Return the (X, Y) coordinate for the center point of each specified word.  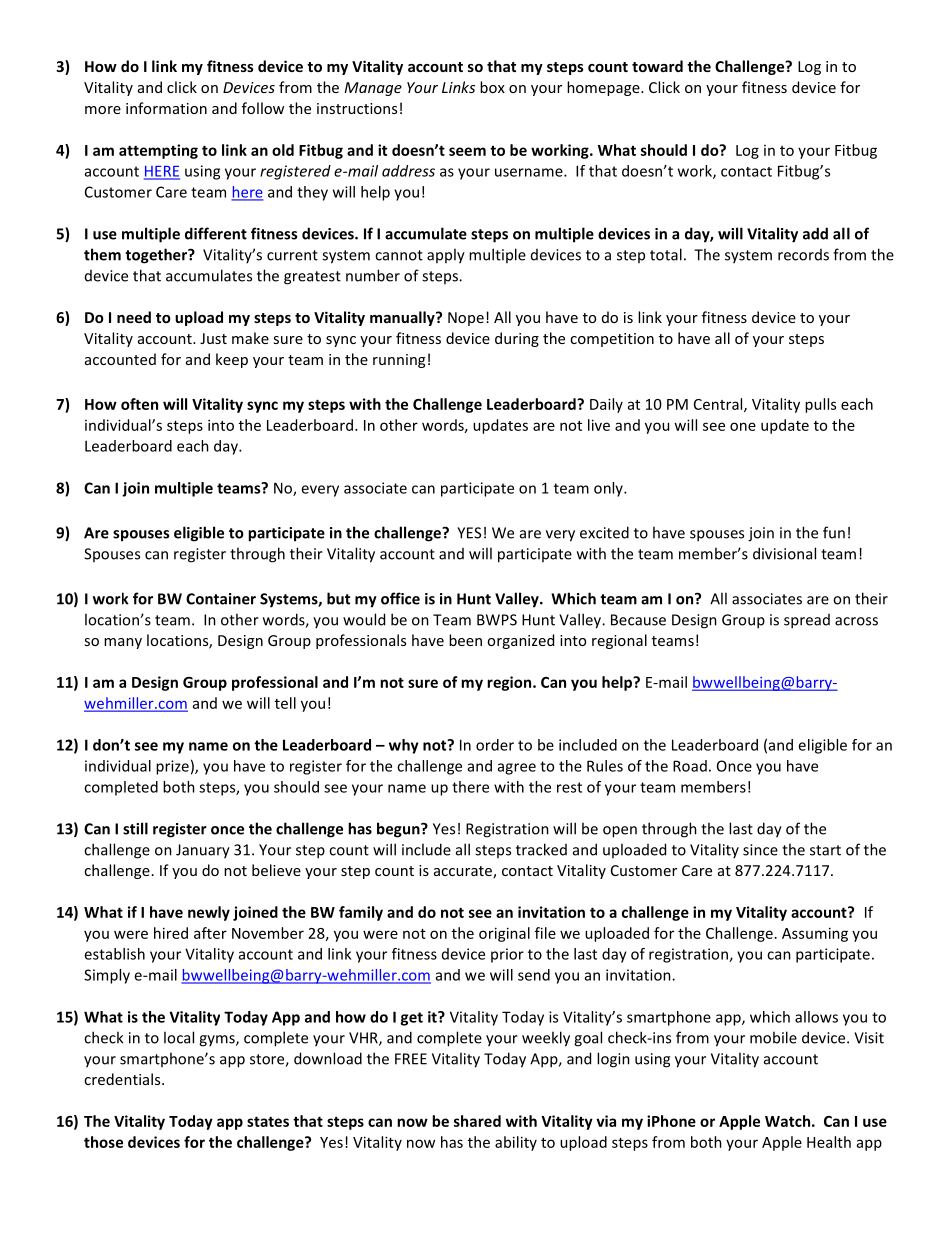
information (166, 108)
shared (477, 1121)
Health (829, 1142)
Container (221, 599)
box (492, 87)
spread (807, 621)
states (268, 1121)
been (465, 640)
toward (657, 66)
